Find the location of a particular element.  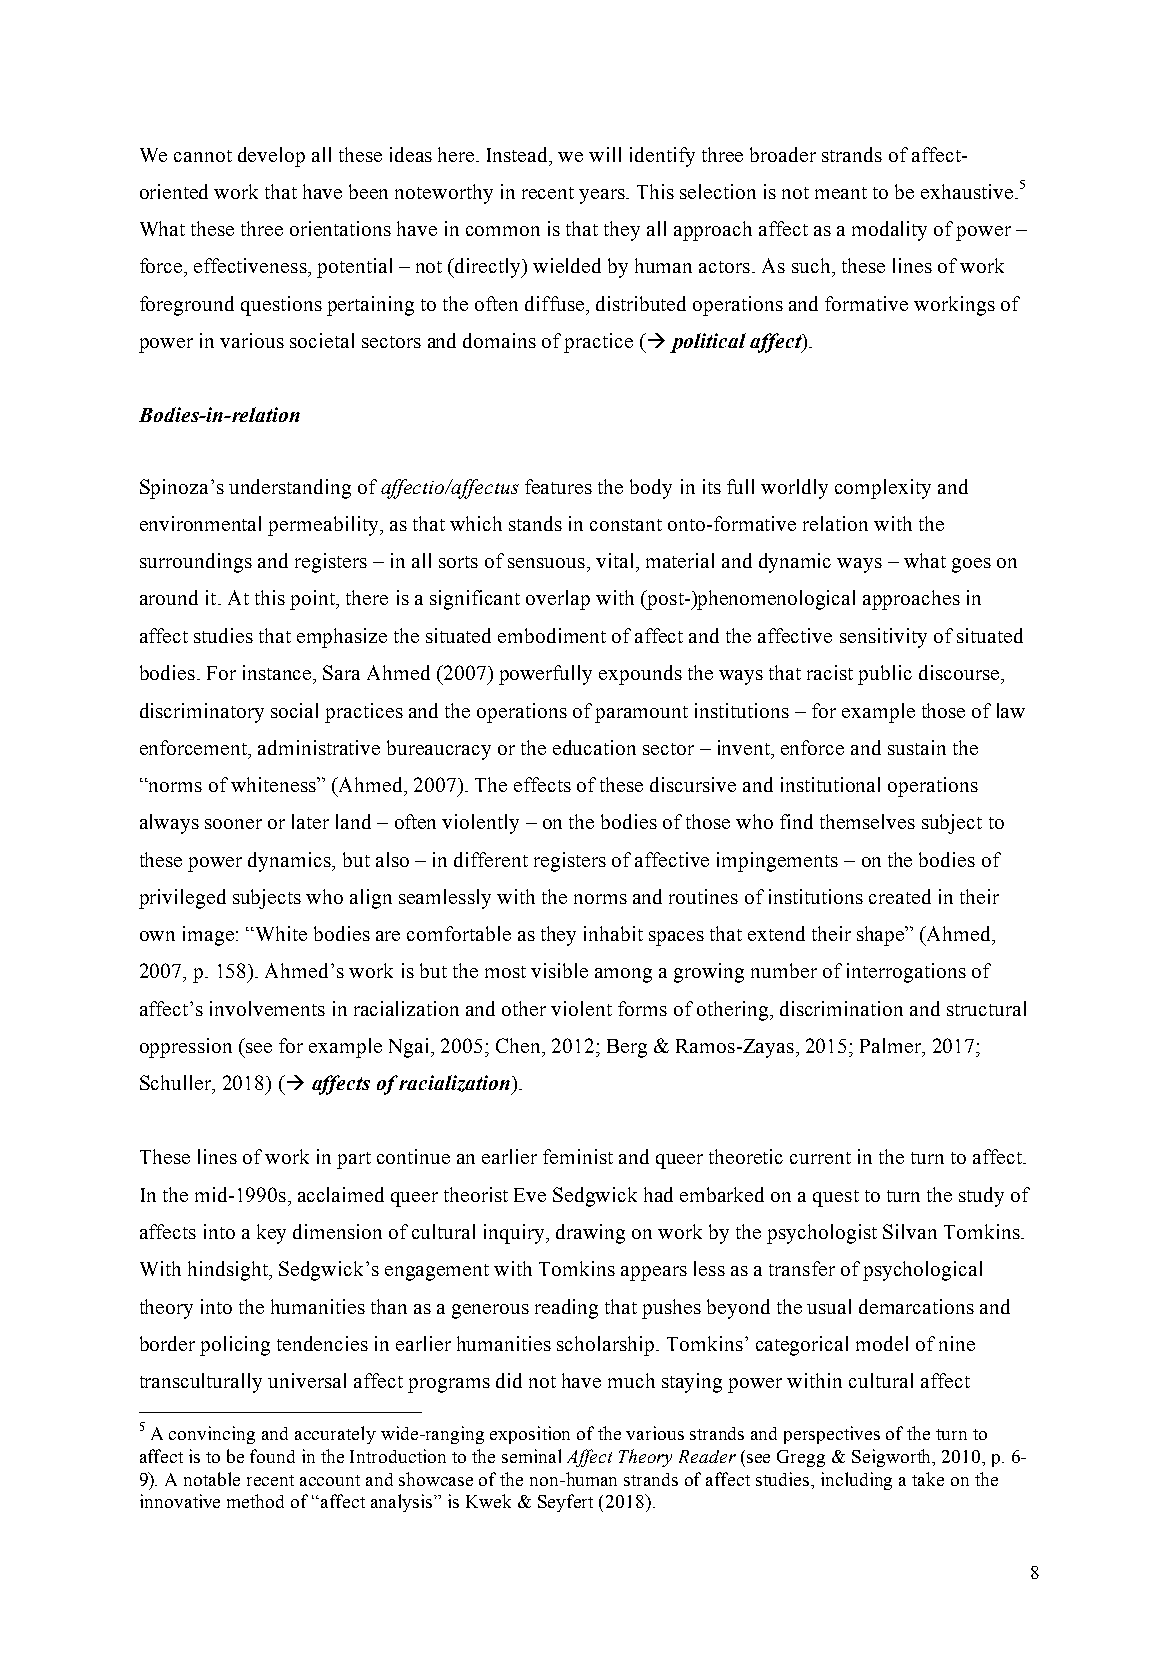

develop is located at coordinates (271, 157).
